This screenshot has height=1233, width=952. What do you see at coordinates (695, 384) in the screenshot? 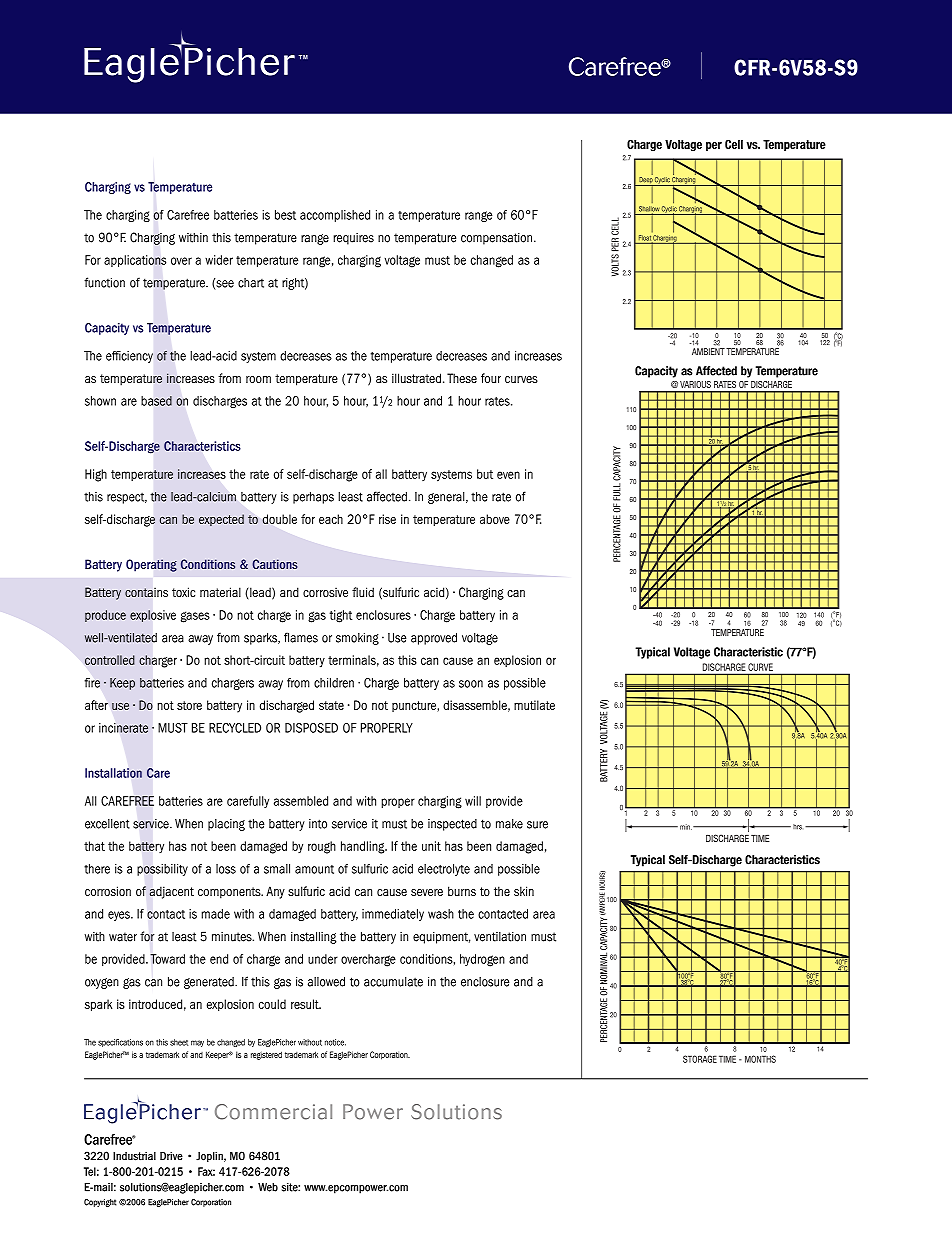
I see `VARIOUS` at bounding box center [695, 384].
